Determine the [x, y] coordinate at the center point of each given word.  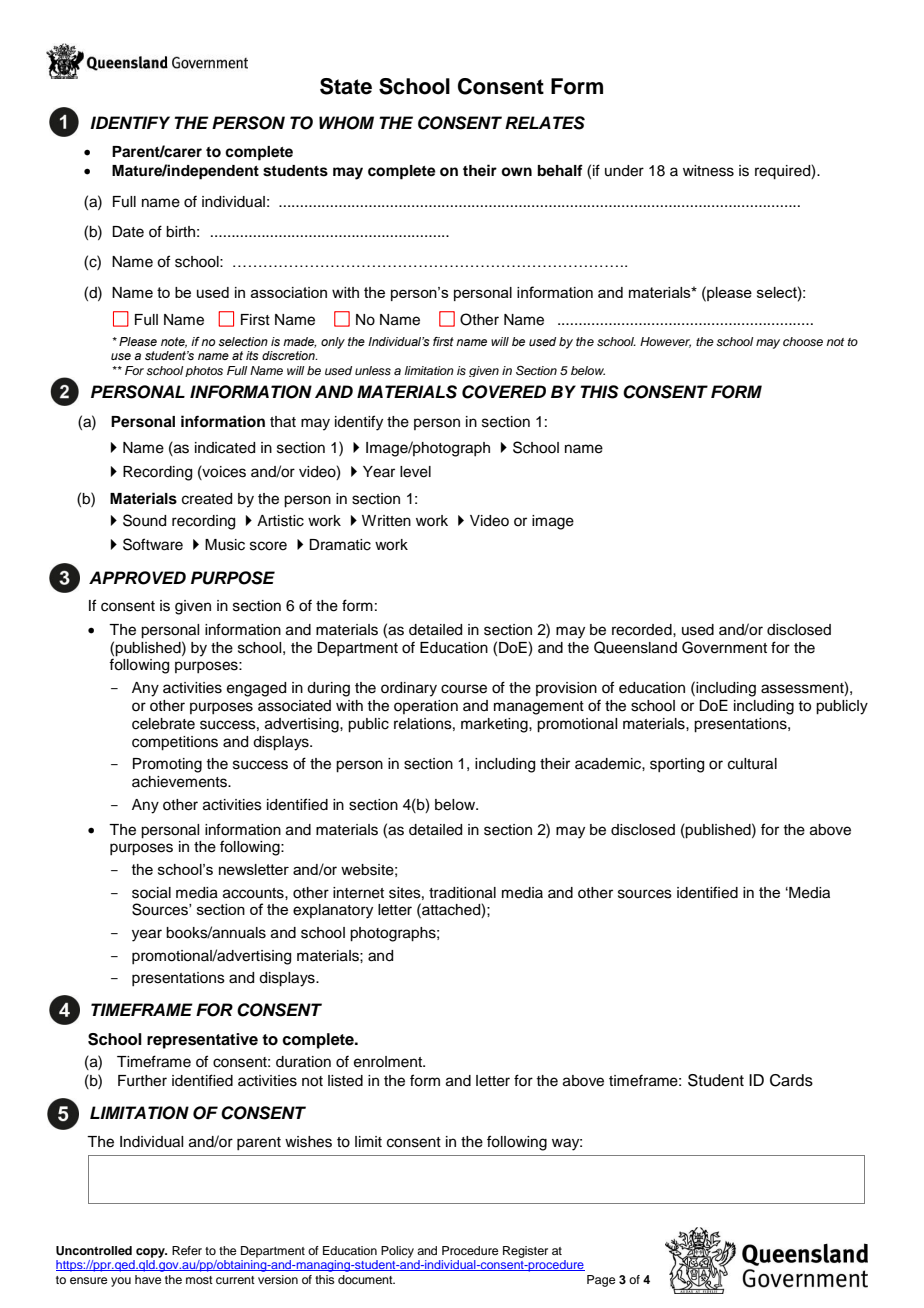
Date [128, 232]
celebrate [163, 724]
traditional [462, 893]
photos [204, 371]
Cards [791, 1080]
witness [708, 171]
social [151, 893]
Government [724, 647]
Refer [187, 1250]
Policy [397, 1252]
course [464, 689]
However [665, 342]
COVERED [504, 392]
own [516, 171]
